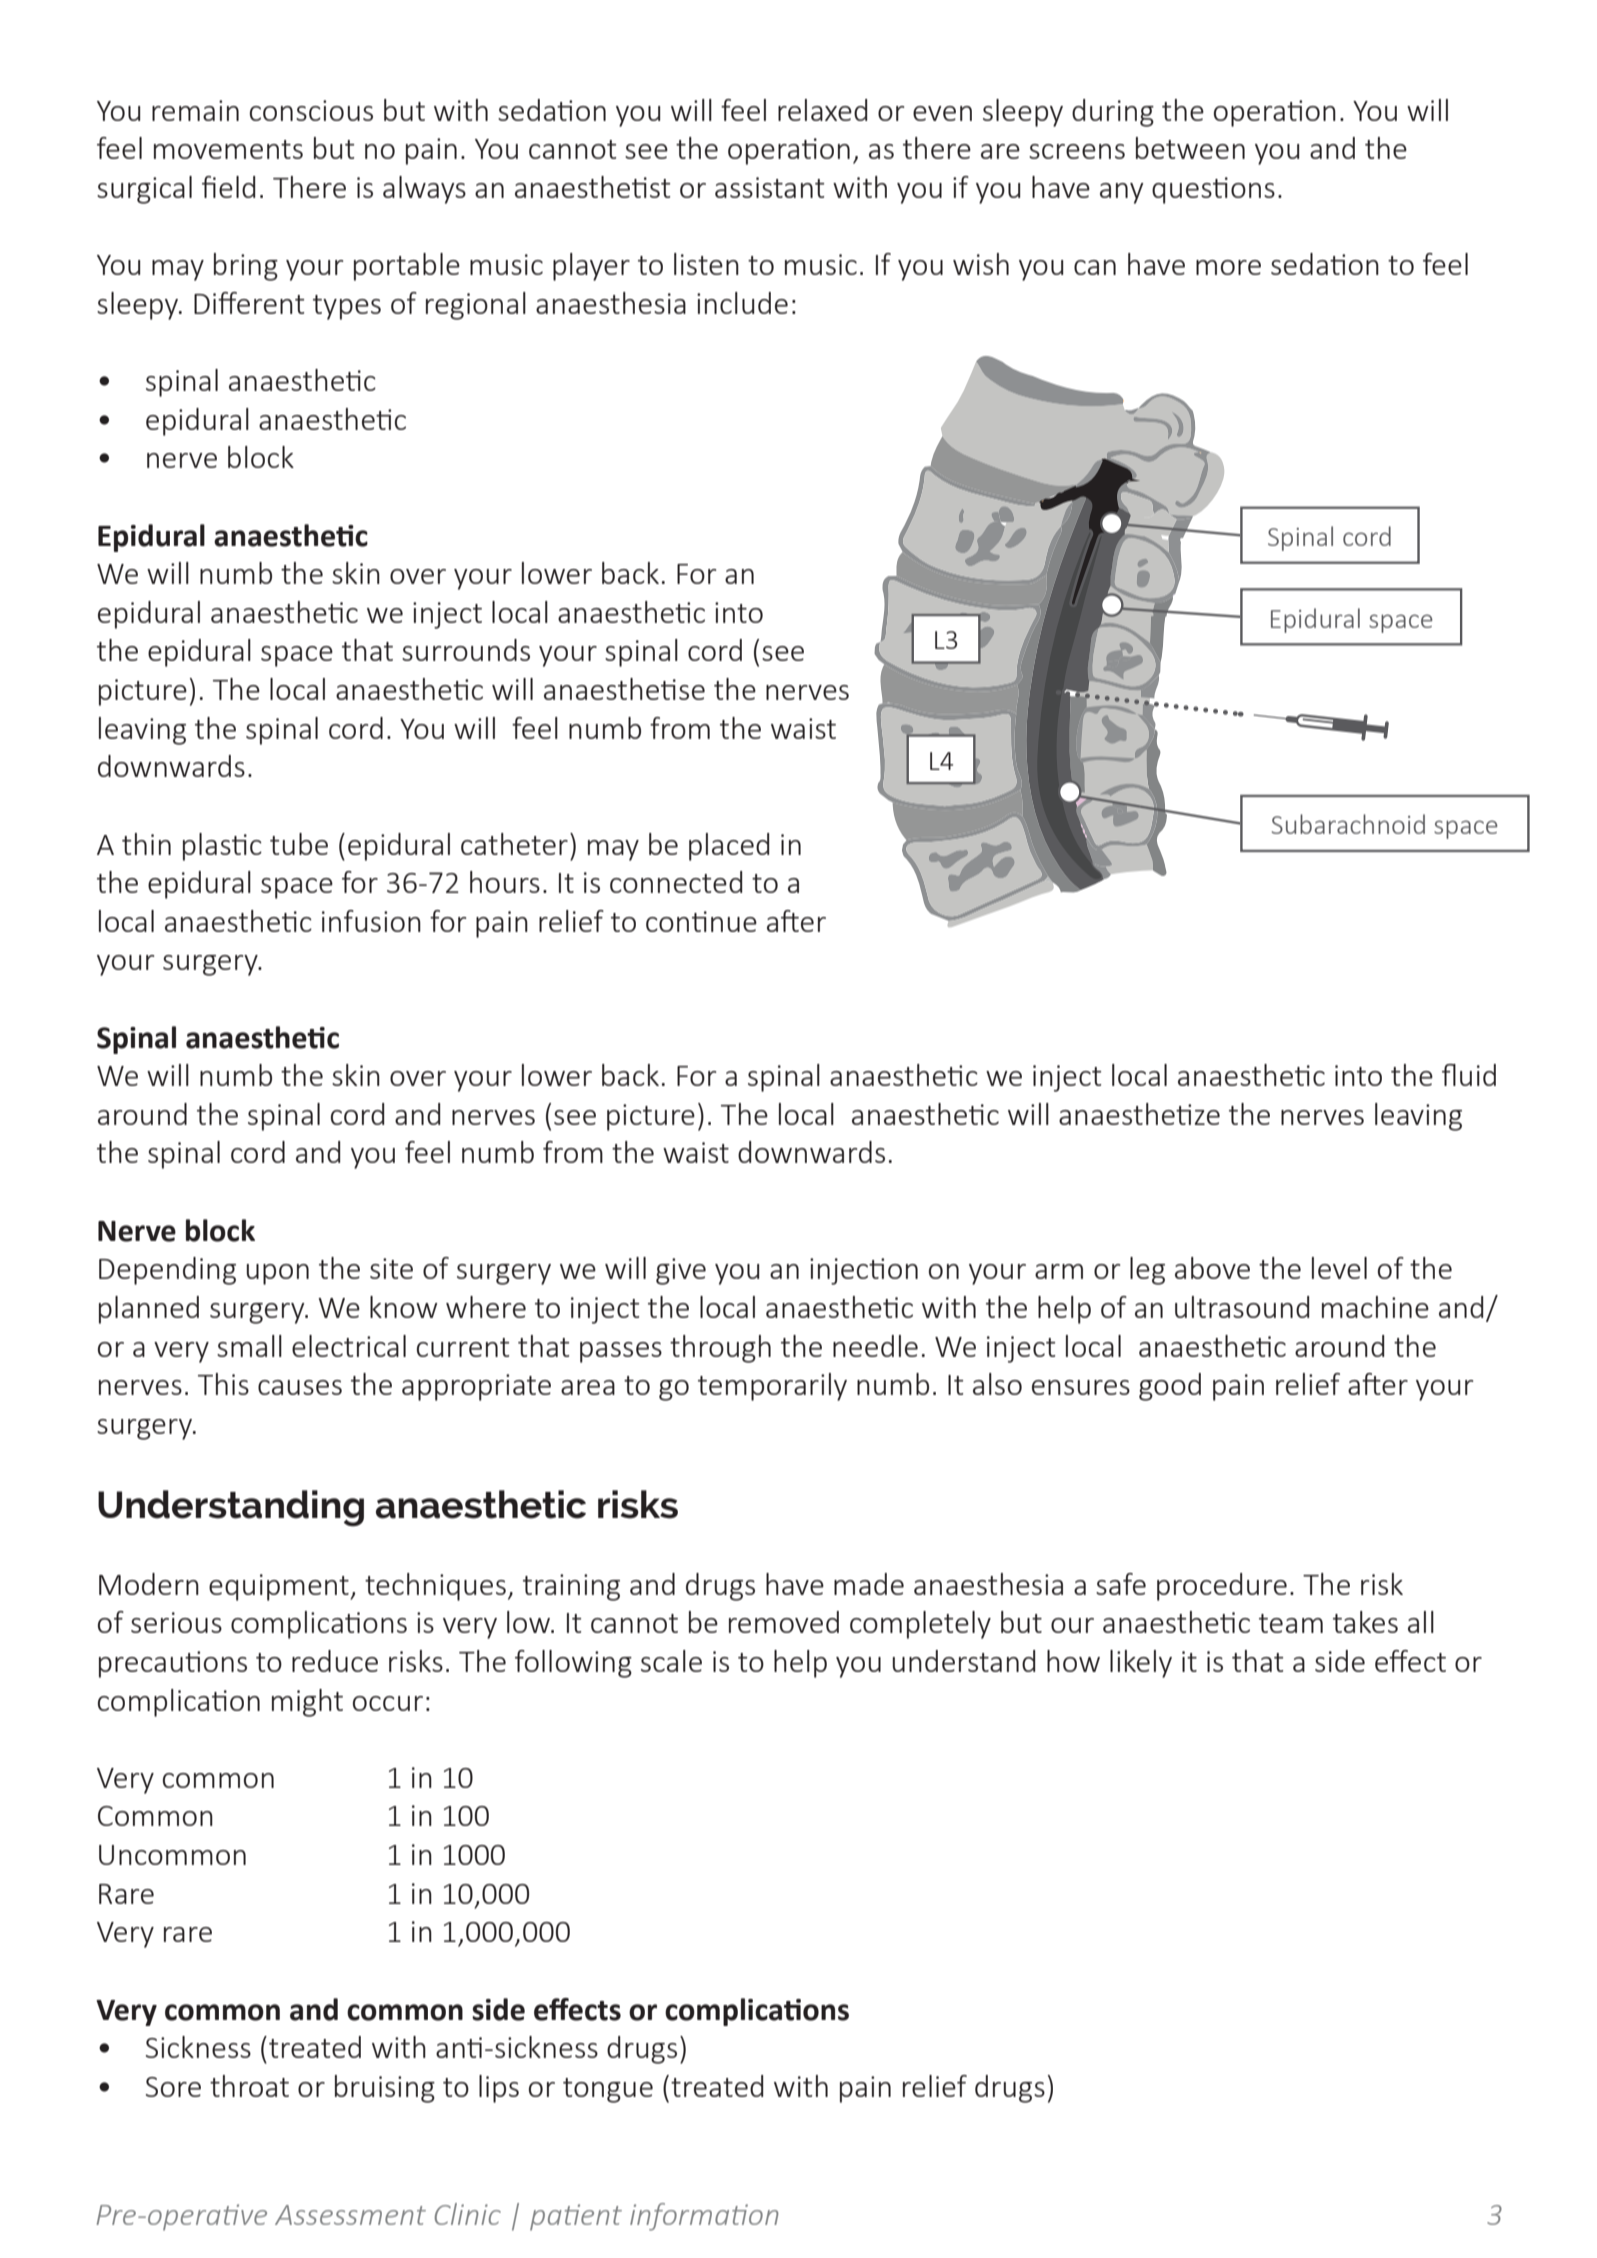 This screenshot has width=1597, height=2258. Describe the element at coordinates (466, 650) in the screenshot. I see `surrounds` at that location.
